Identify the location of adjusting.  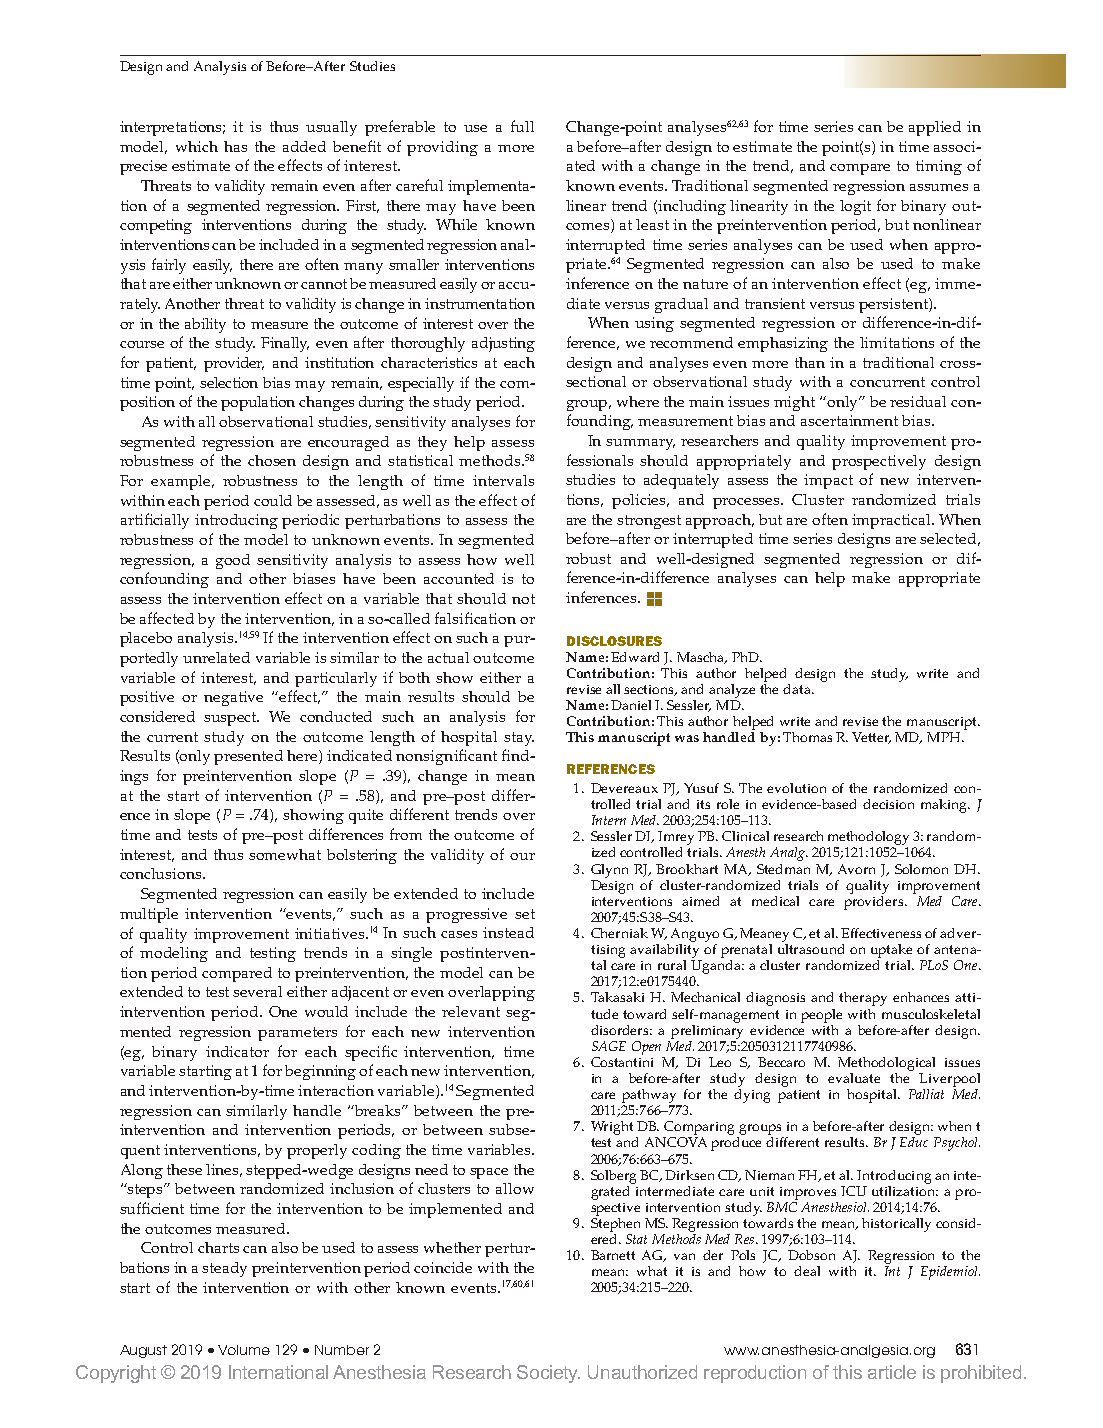
(503, 344).
